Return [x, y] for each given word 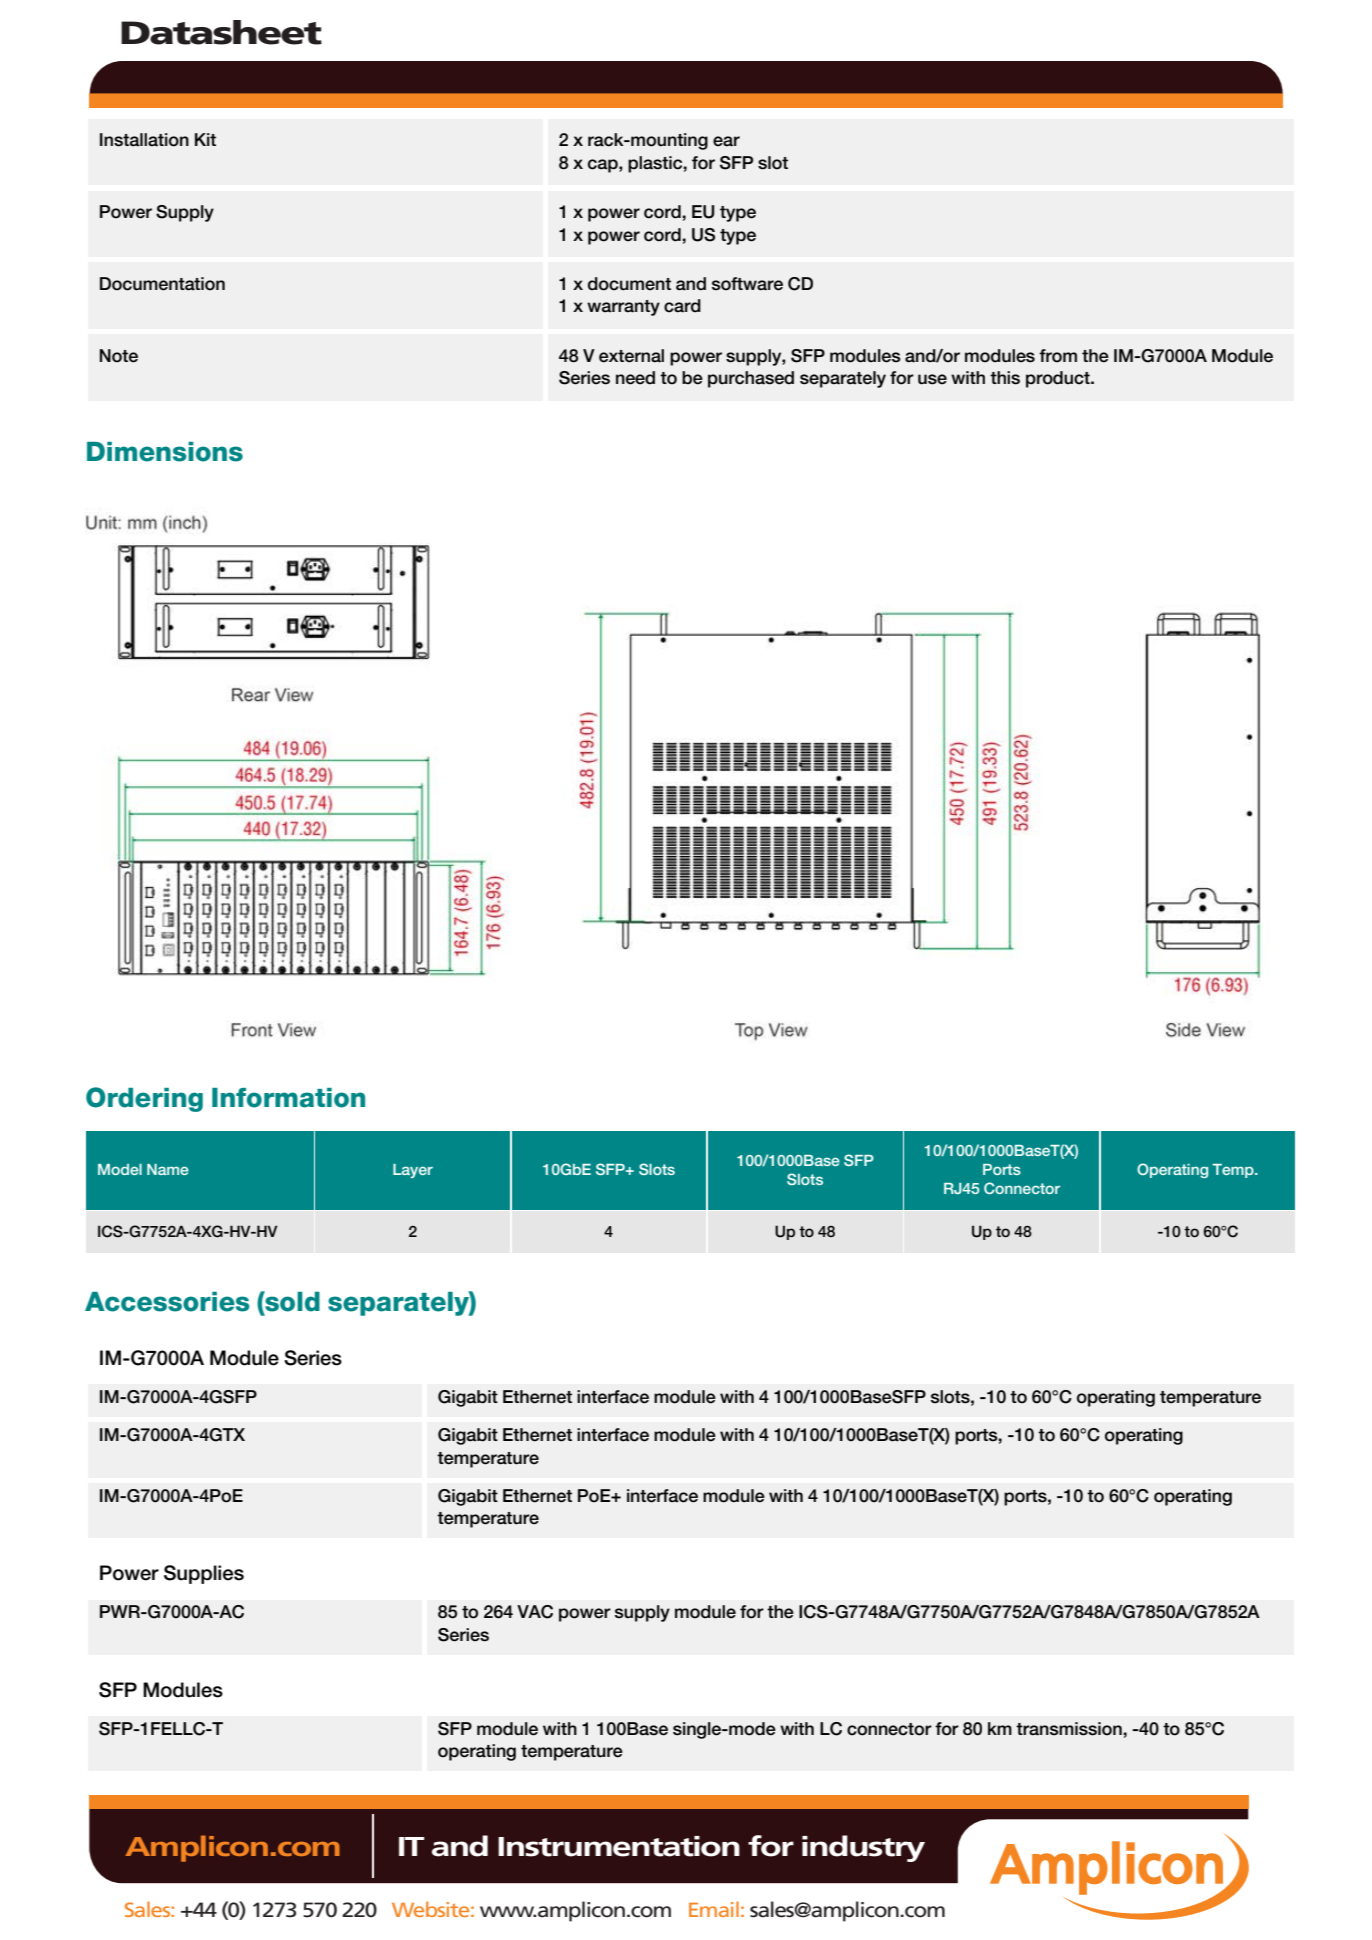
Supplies [204, 1574]
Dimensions [165, 452]
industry [863, 1848]
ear [726, 141]
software [747, 284]
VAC [535, 1612]
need [635, 378]
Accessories [167, 1302]
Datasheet [221, 32]
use [932, 379]
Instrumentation [619, 1846]
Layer [413, 1171]
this [1005, 378]
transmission [1070, 1729]
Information [288, 1098]
